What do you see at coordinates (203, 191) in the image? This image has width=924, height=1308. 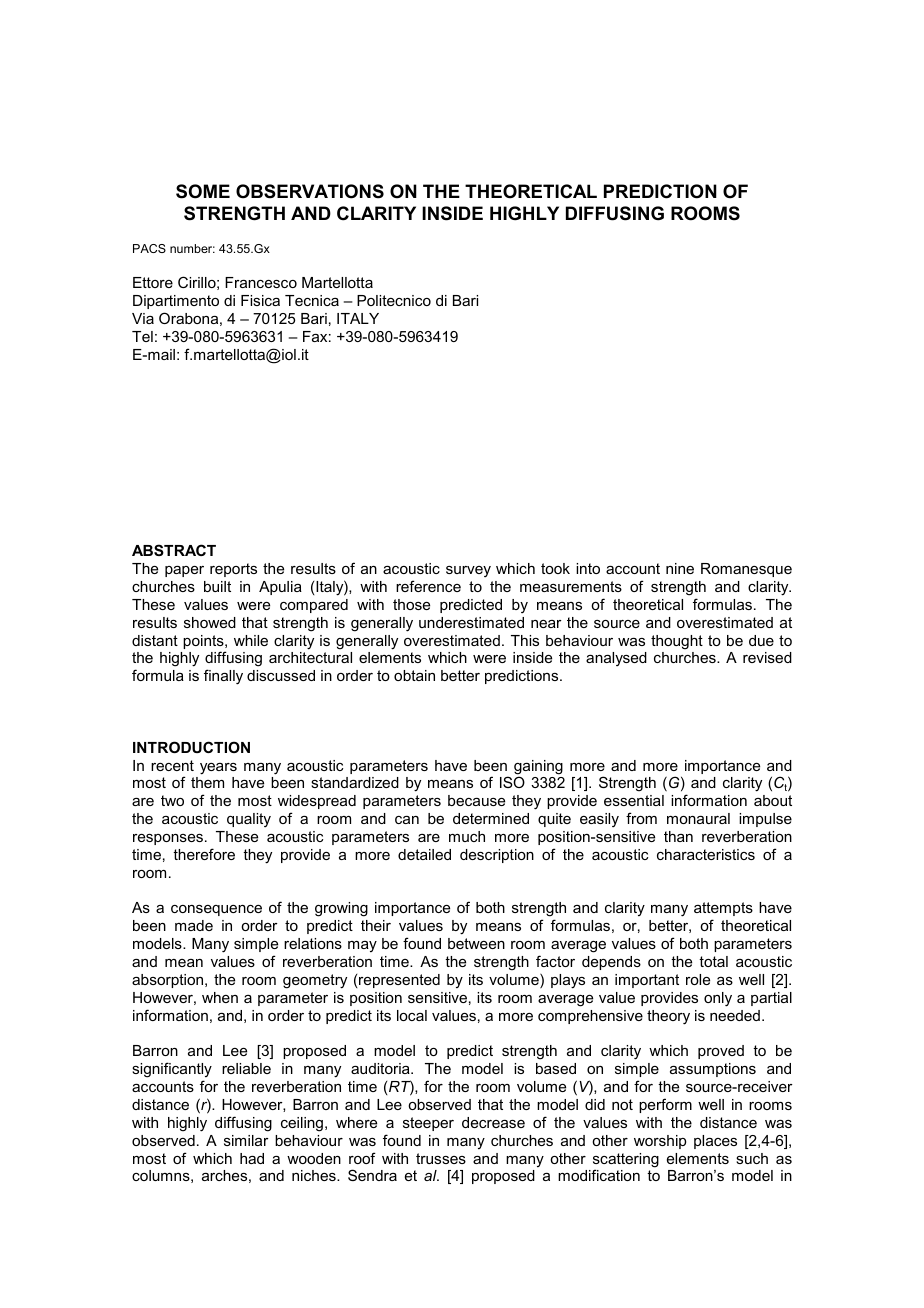 I see `SOME` at bounding box center [203, 191].
